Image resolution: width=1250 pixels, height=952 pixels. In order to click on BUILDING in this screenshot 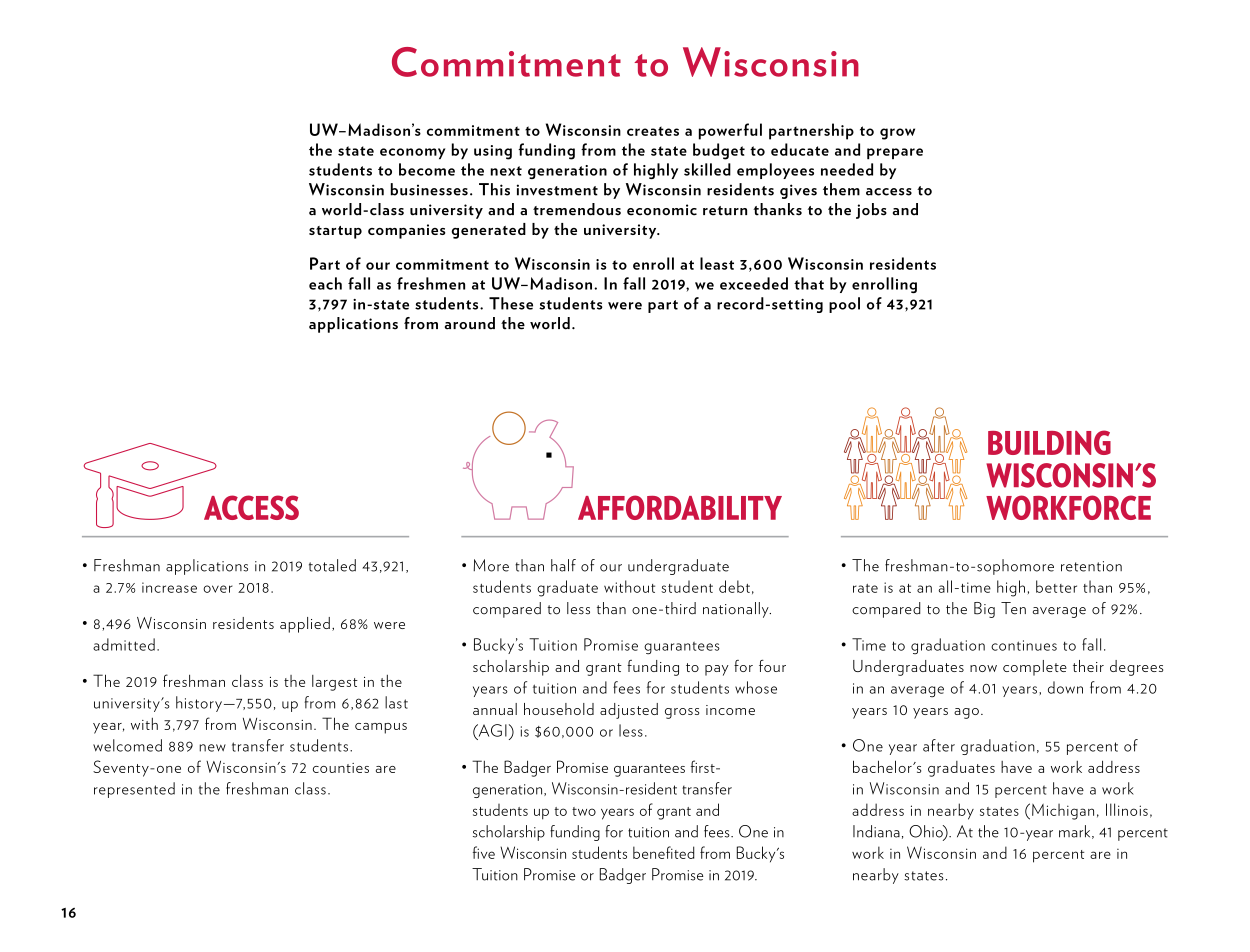, I will do `click(1049, 442)`.
